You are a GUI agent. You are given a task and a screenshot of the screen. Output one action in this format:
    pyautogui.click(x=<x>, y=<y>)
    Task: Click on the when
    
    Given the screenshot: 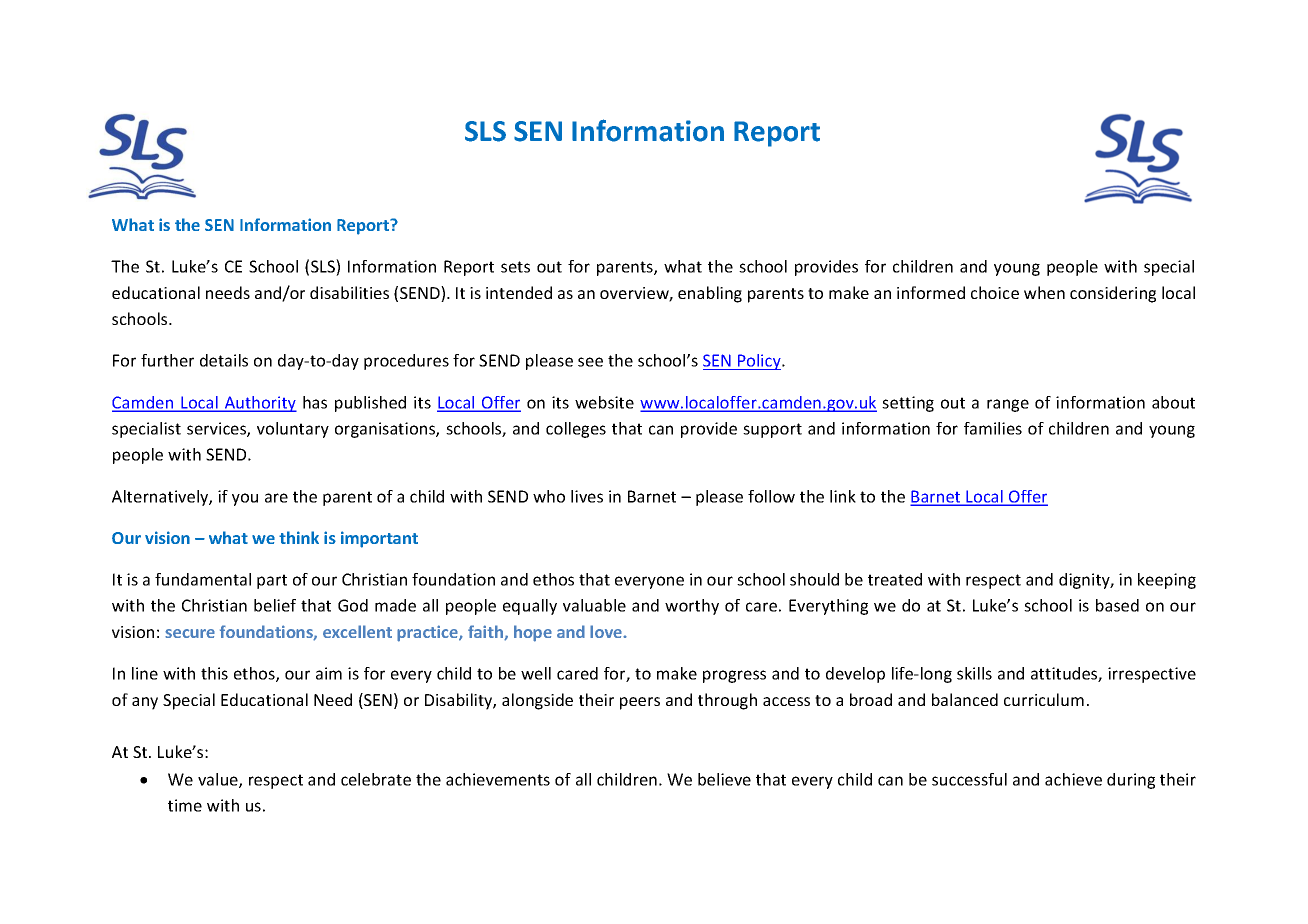 What is the action you would take?
    pyautogui.click(x=1044, y=292)
